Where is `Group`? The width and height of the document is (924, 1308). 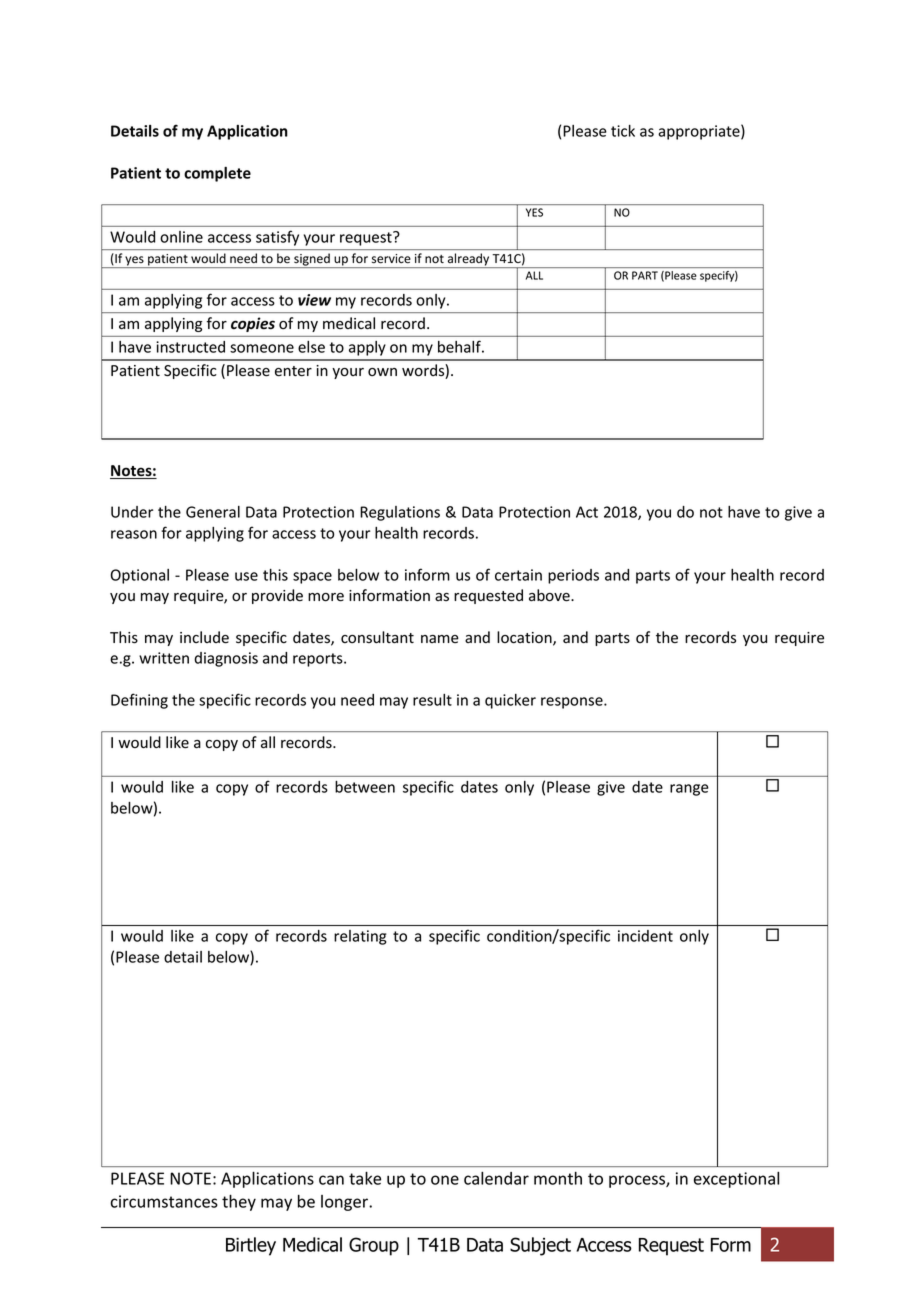
Group is located at coordinates (374, 1246).
